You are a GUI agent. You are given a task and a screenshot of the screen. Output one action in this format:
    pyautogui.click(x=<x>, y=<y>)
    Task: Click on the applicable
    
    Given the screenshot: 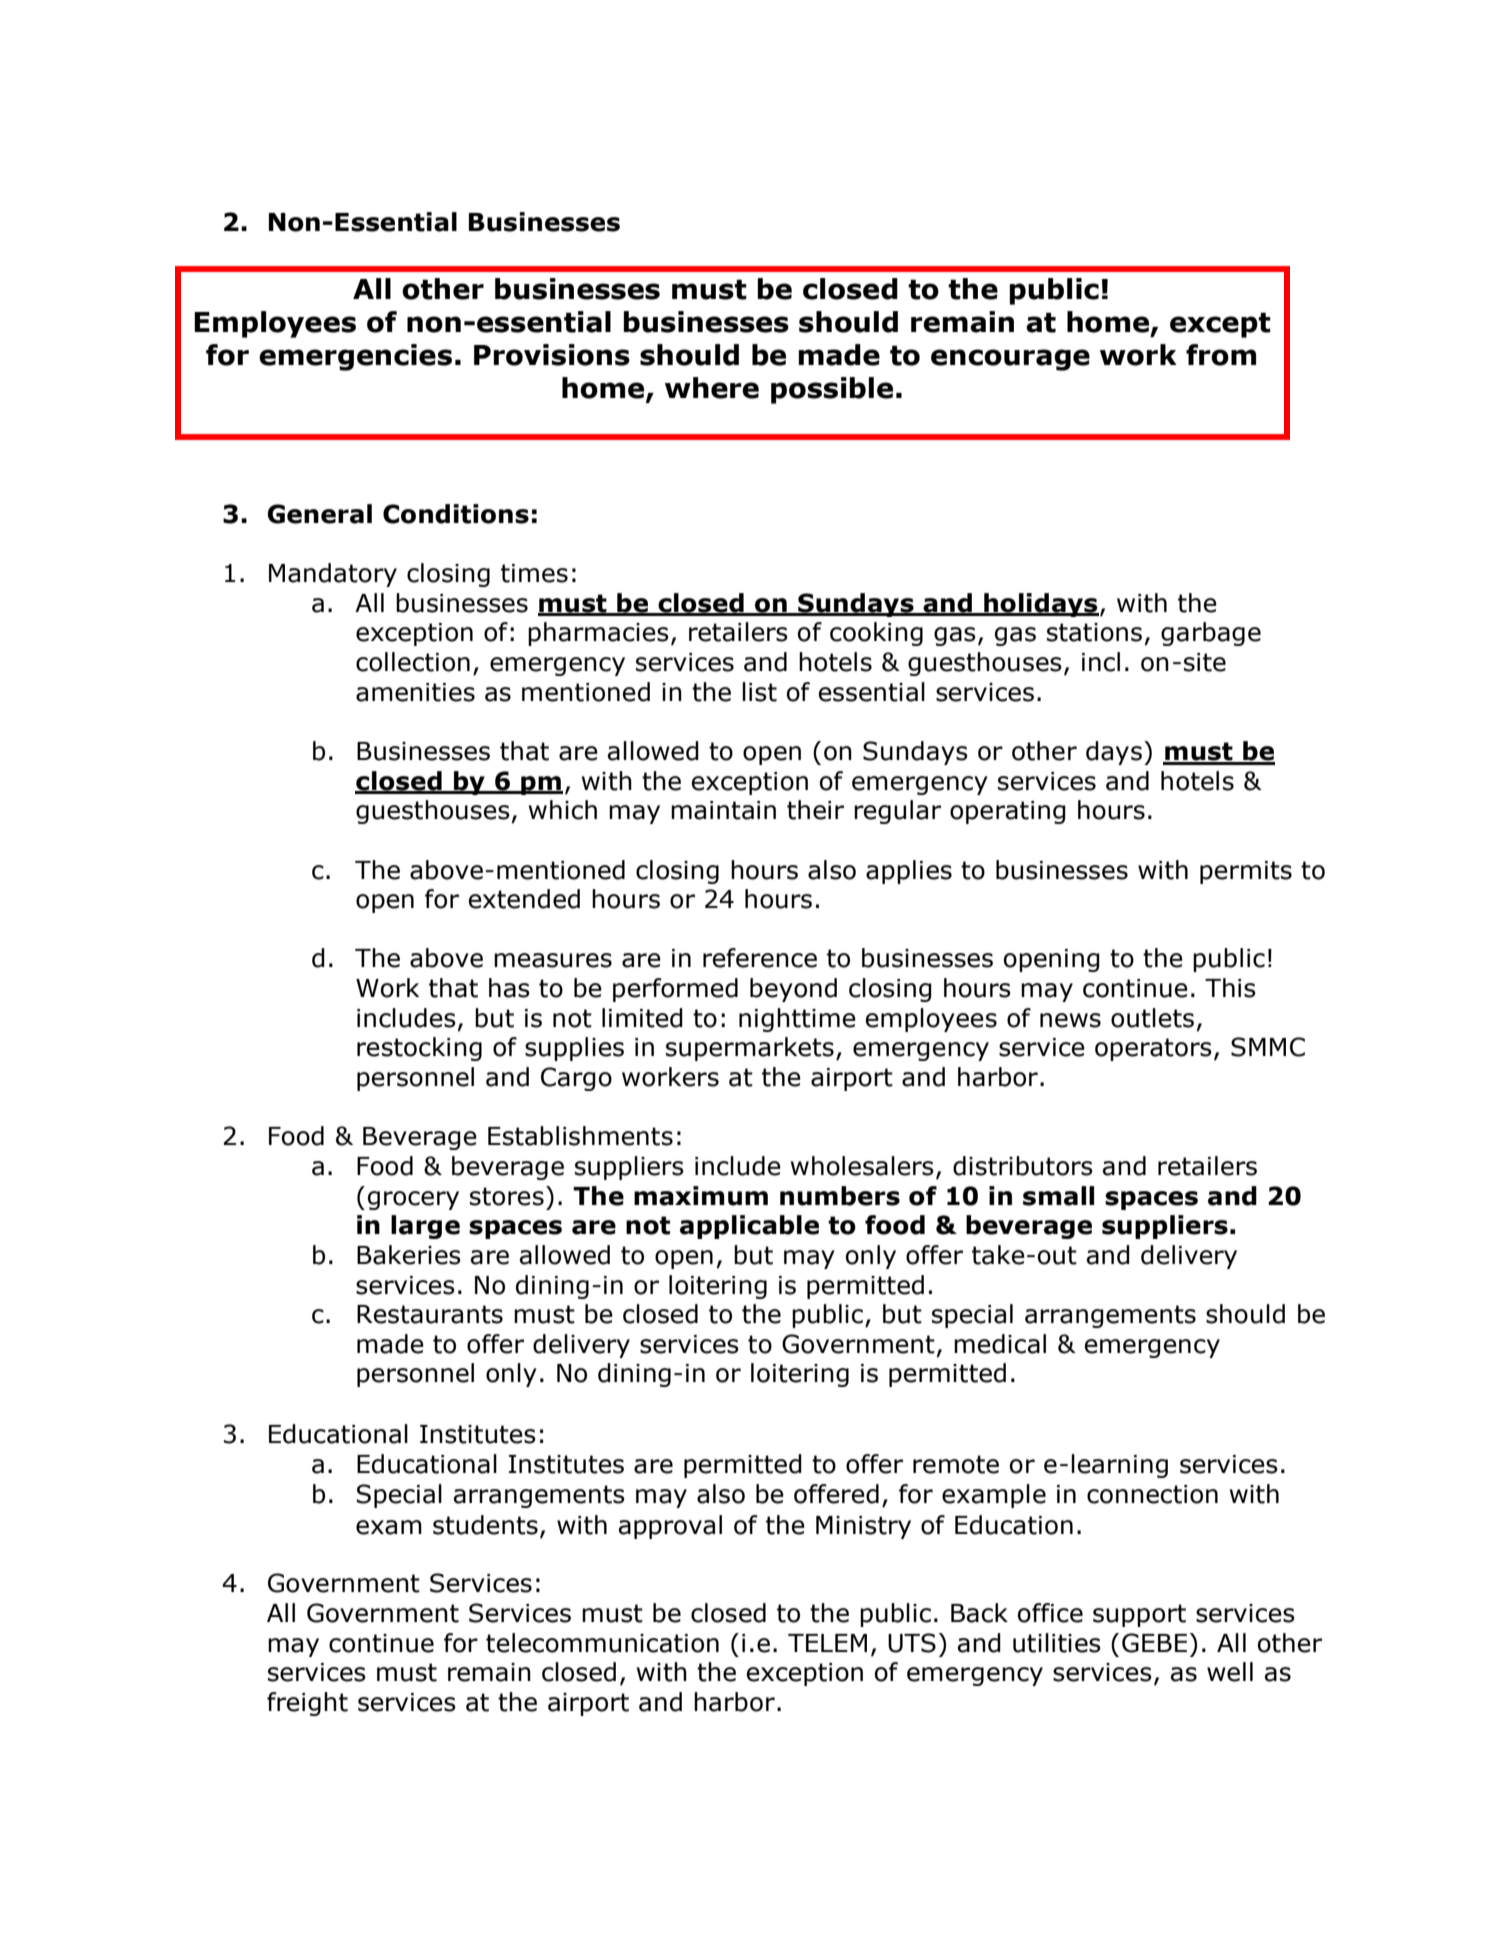 What is the action you would take?
    pyautogui.click(x=749, y=1227)
